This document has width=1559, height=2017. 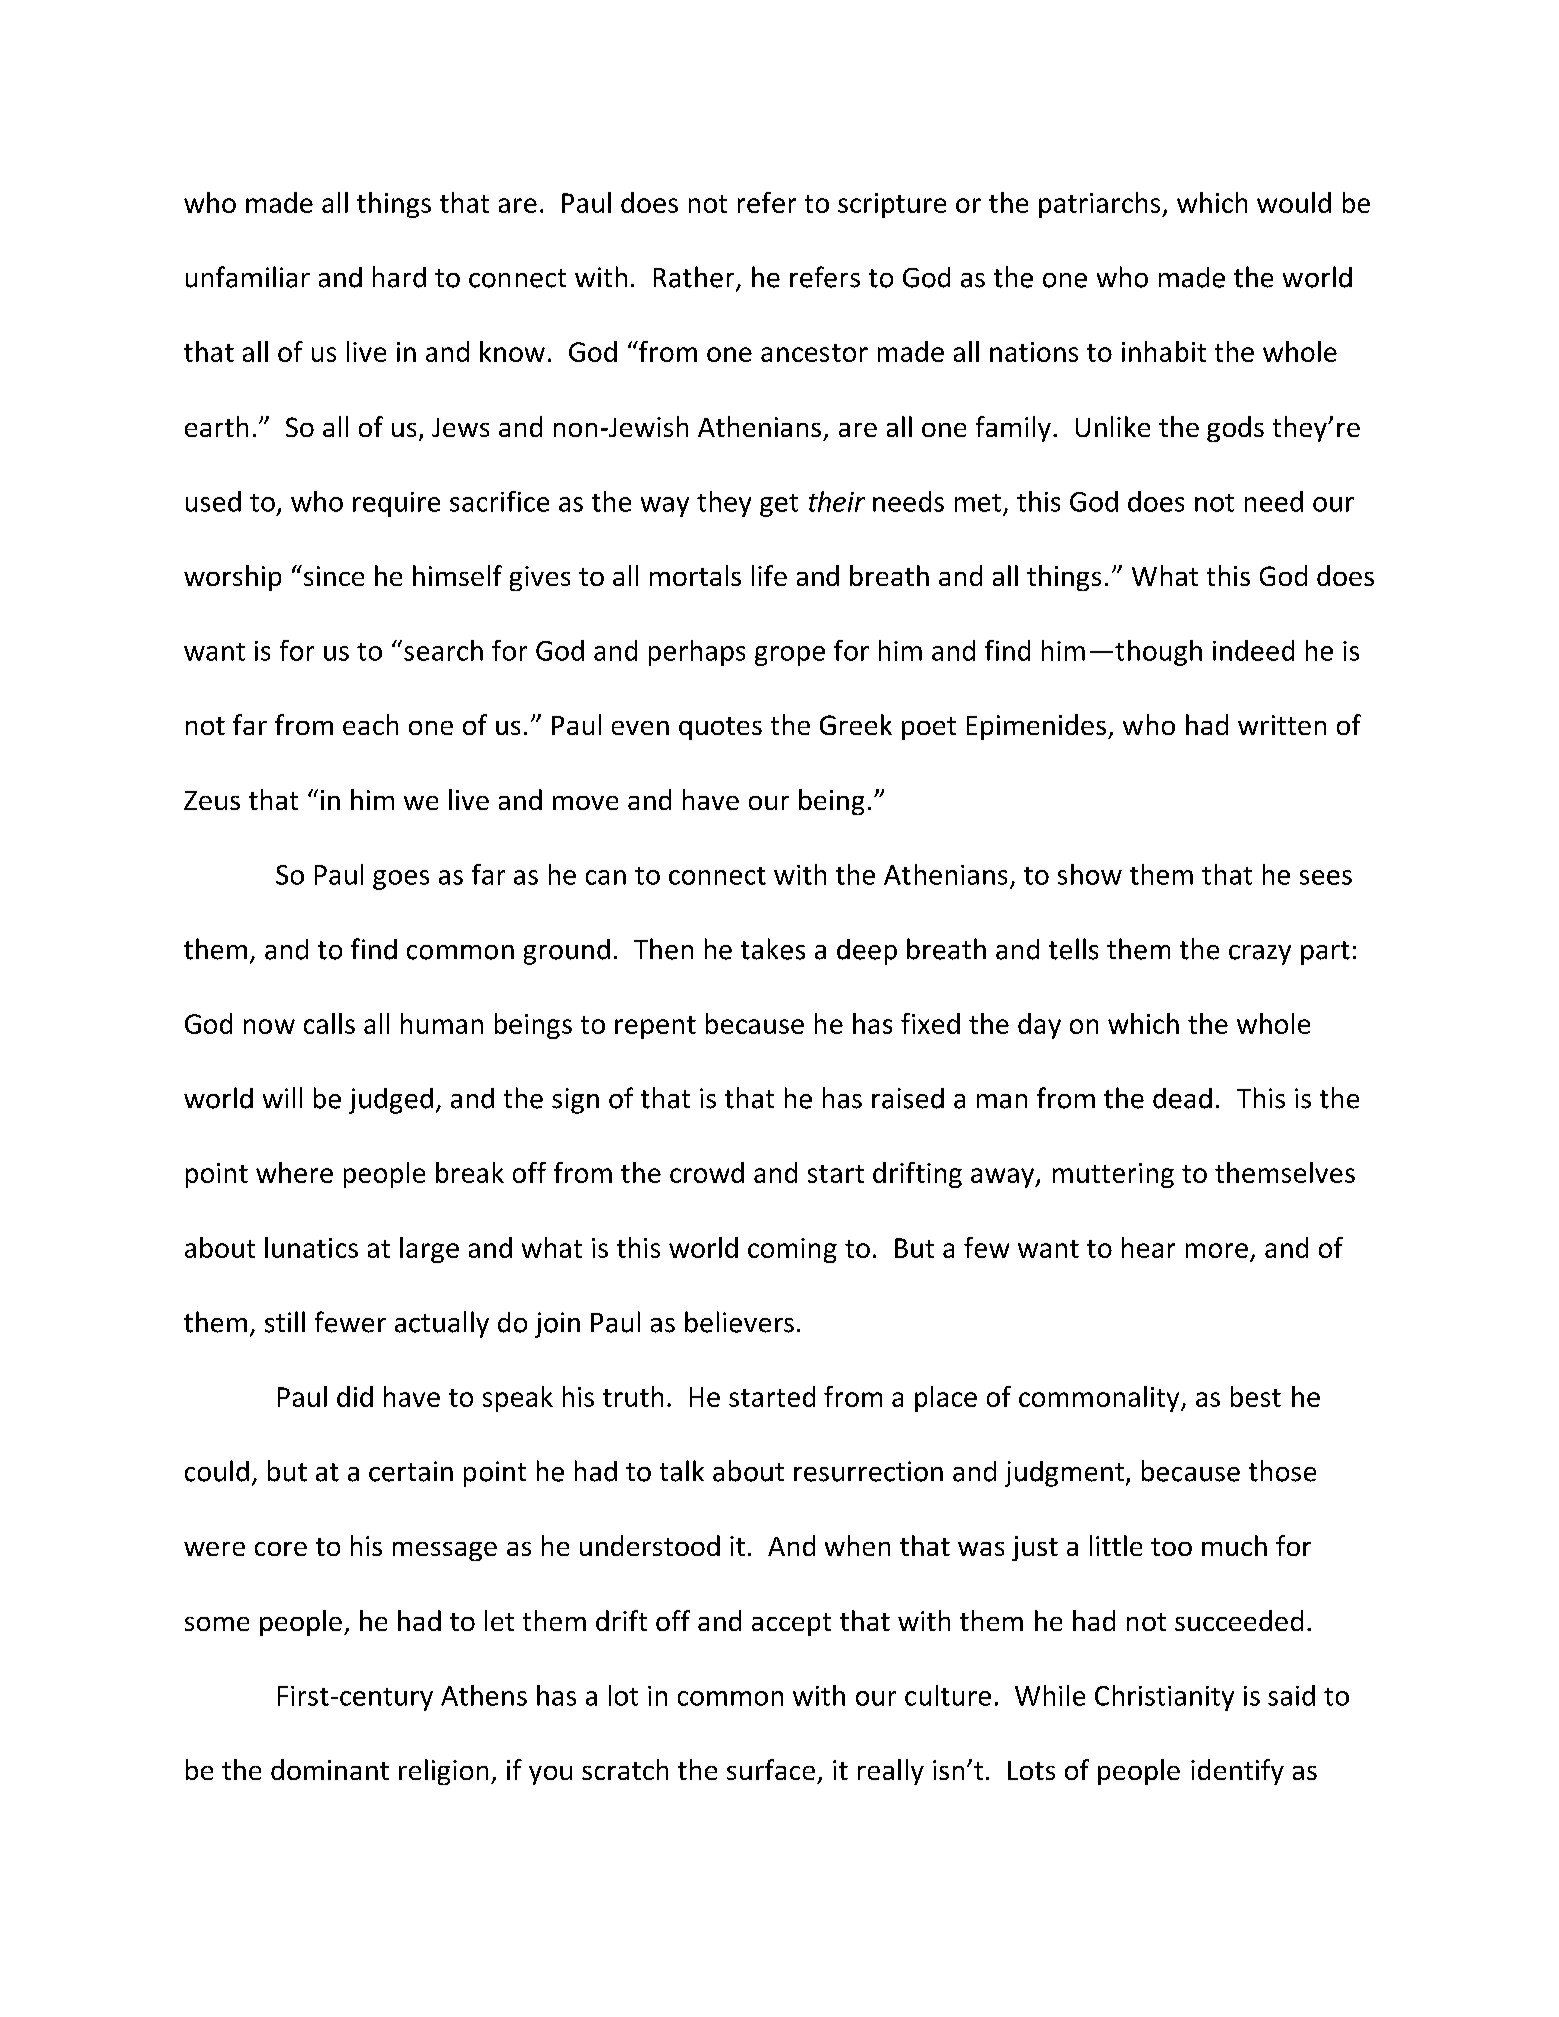 What do you see at coordinates (695, 278) in the document?
I see `Rather` at bounding box center [695, 278].
